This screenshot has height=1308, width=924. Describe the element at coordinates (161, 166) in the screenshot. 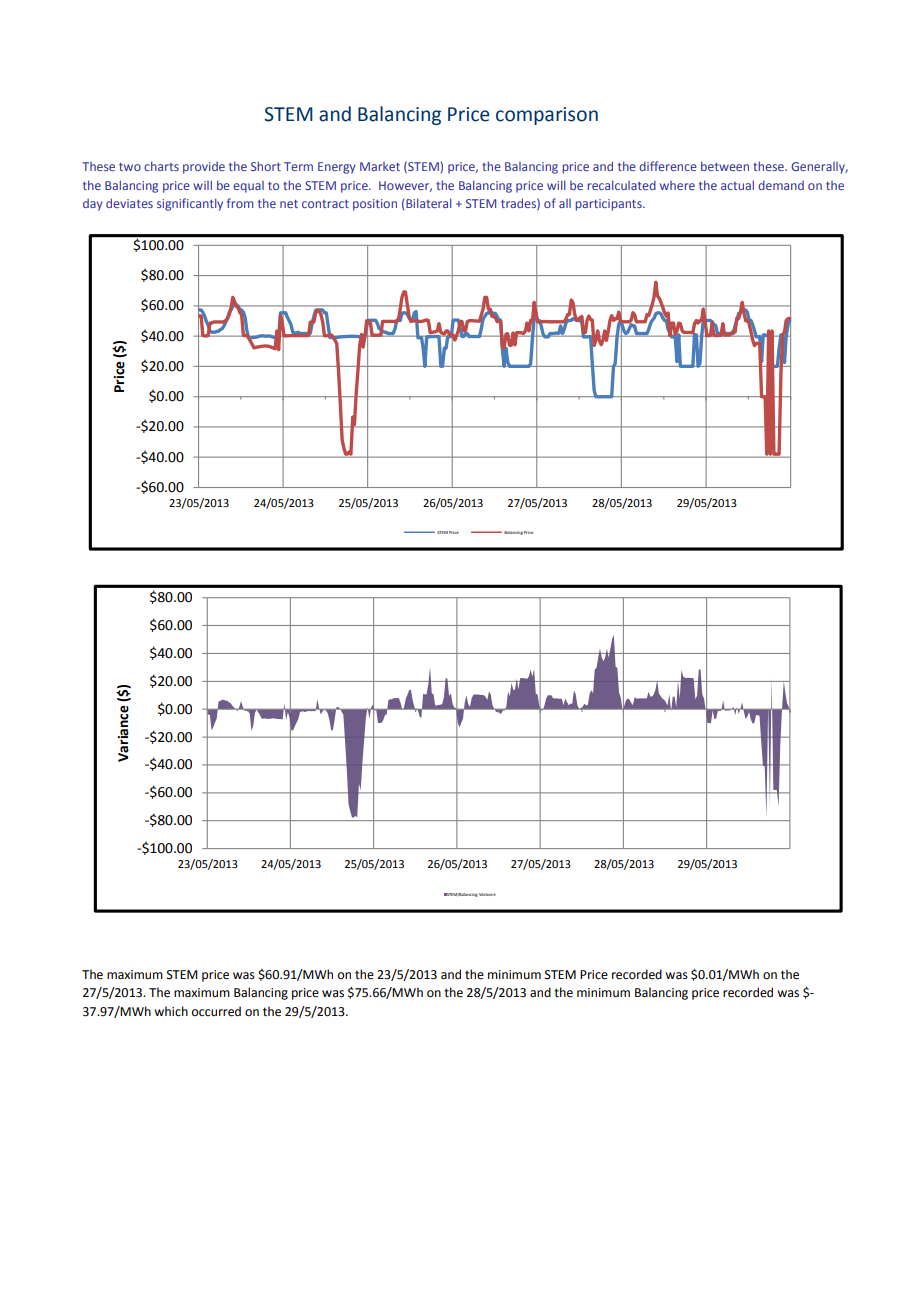

I see `charts` at that location.
